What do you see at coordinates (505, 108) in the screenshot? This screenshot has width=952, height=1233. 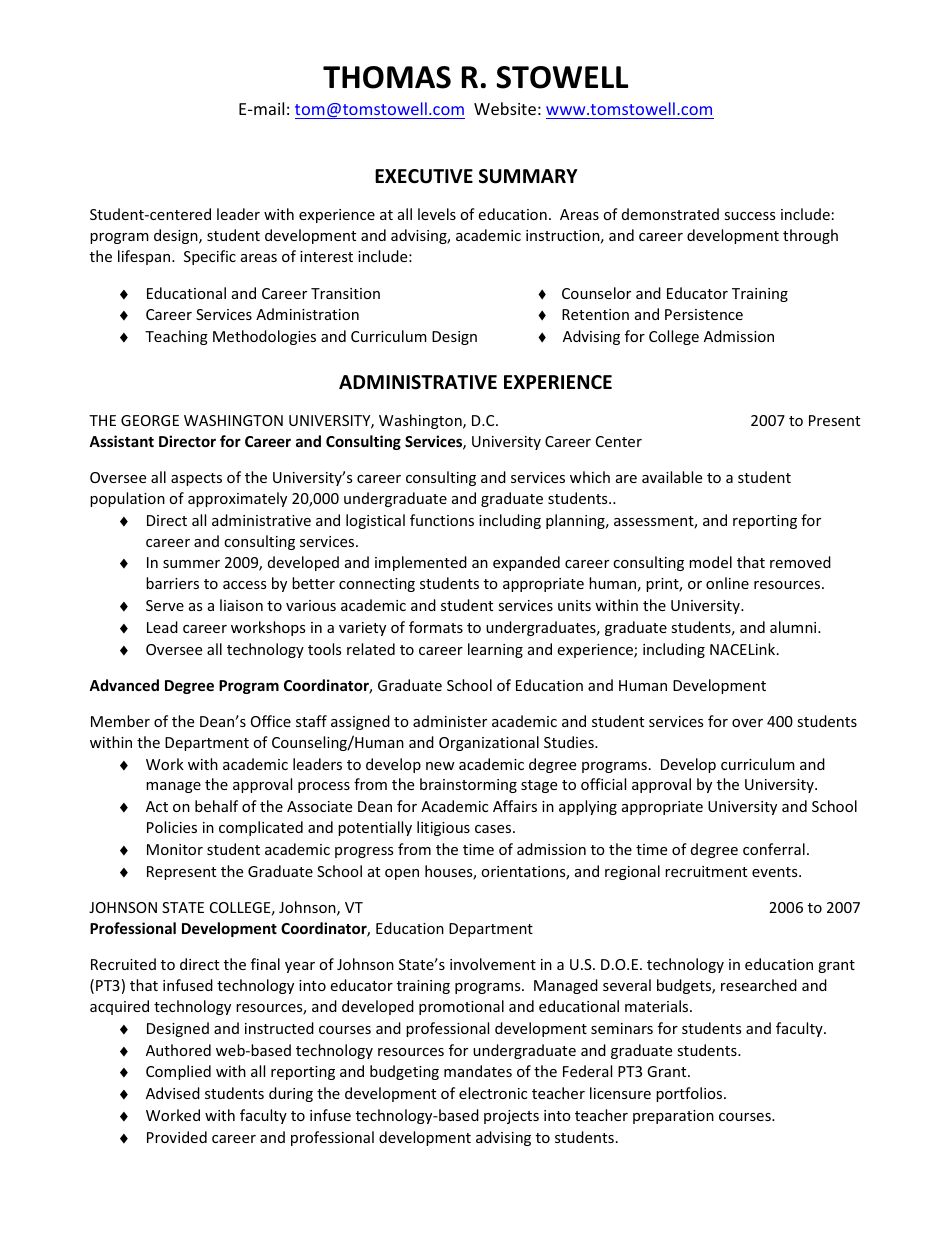 I see `Website` at bounding box center [505, 108].
